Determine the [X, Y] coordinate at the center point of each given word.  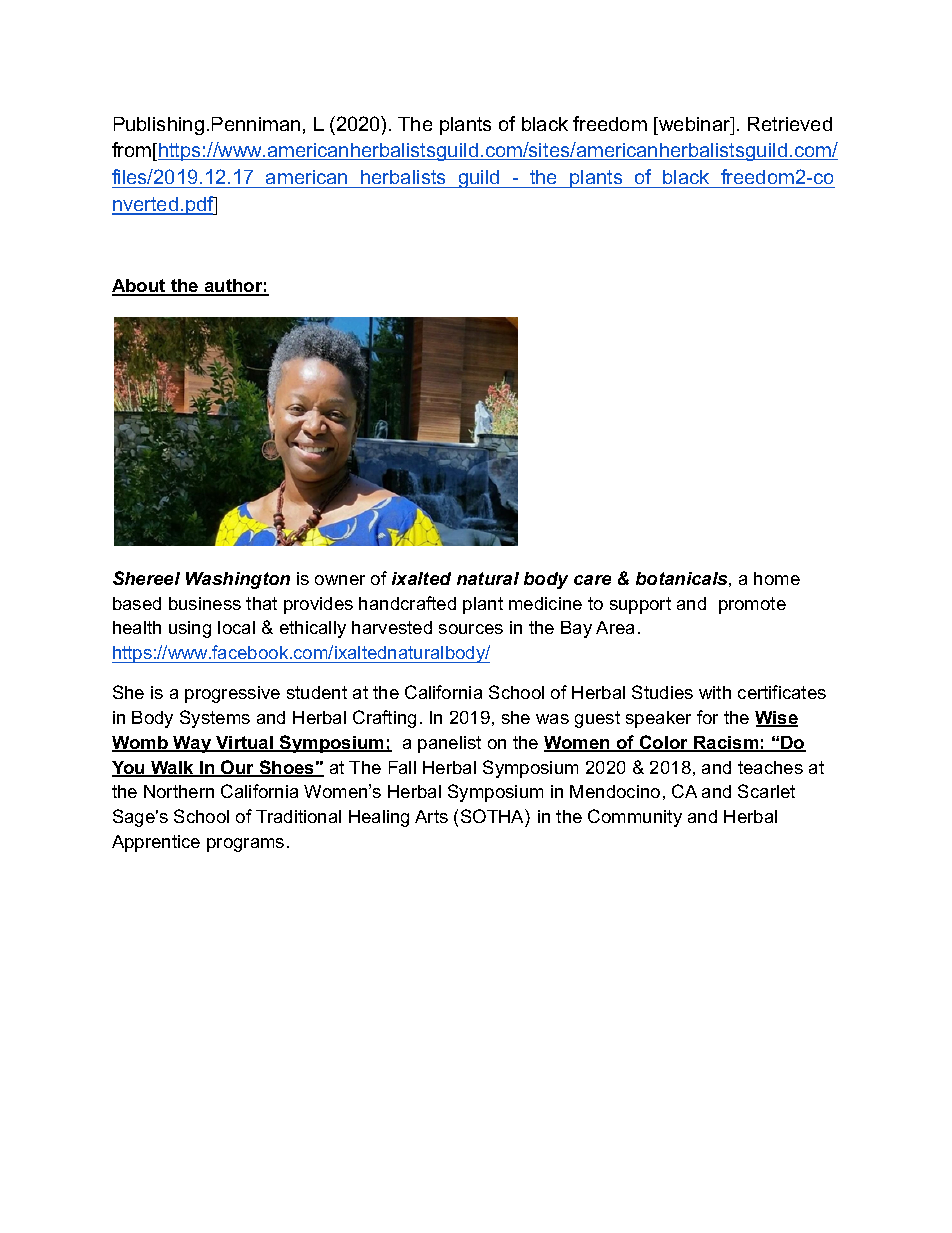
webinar [695, 124]
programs [245, 845]
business [205, 603]
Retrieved [790, 124]
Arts [431, 816]
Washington [238, 580]
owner [340, 580]
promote [752, 605]
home [777, 578]
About [140, 287]
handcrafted [407, 603]
